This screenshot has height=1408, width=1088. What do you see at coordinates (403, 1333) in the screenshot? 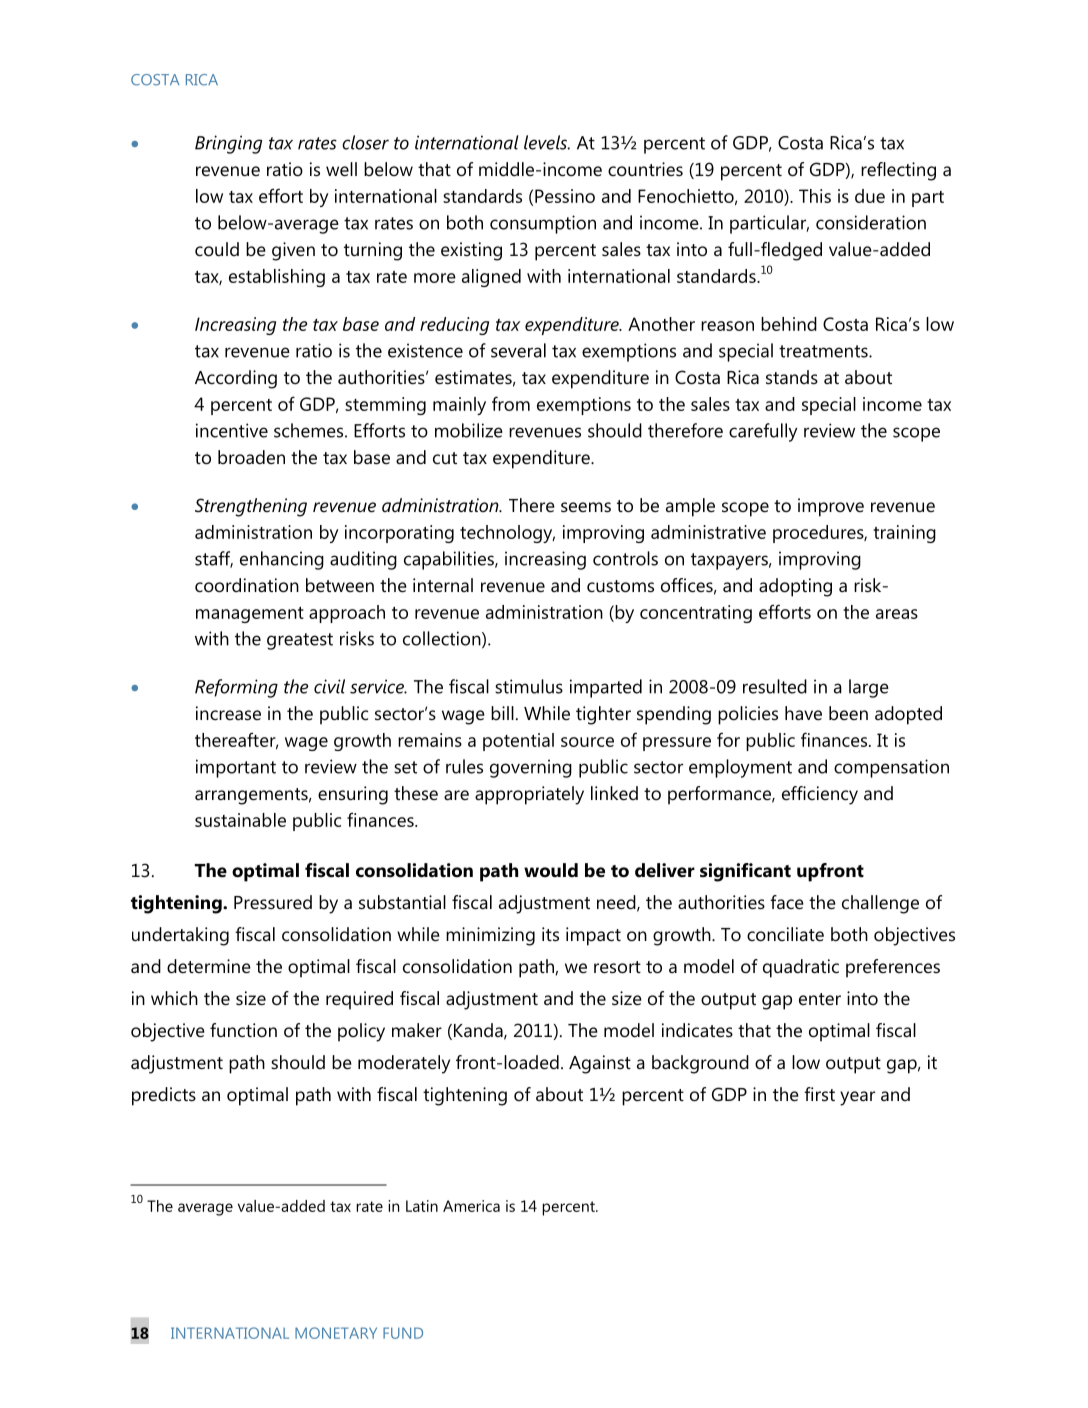
I see `FUND` at bounding box center [403, 1333].
